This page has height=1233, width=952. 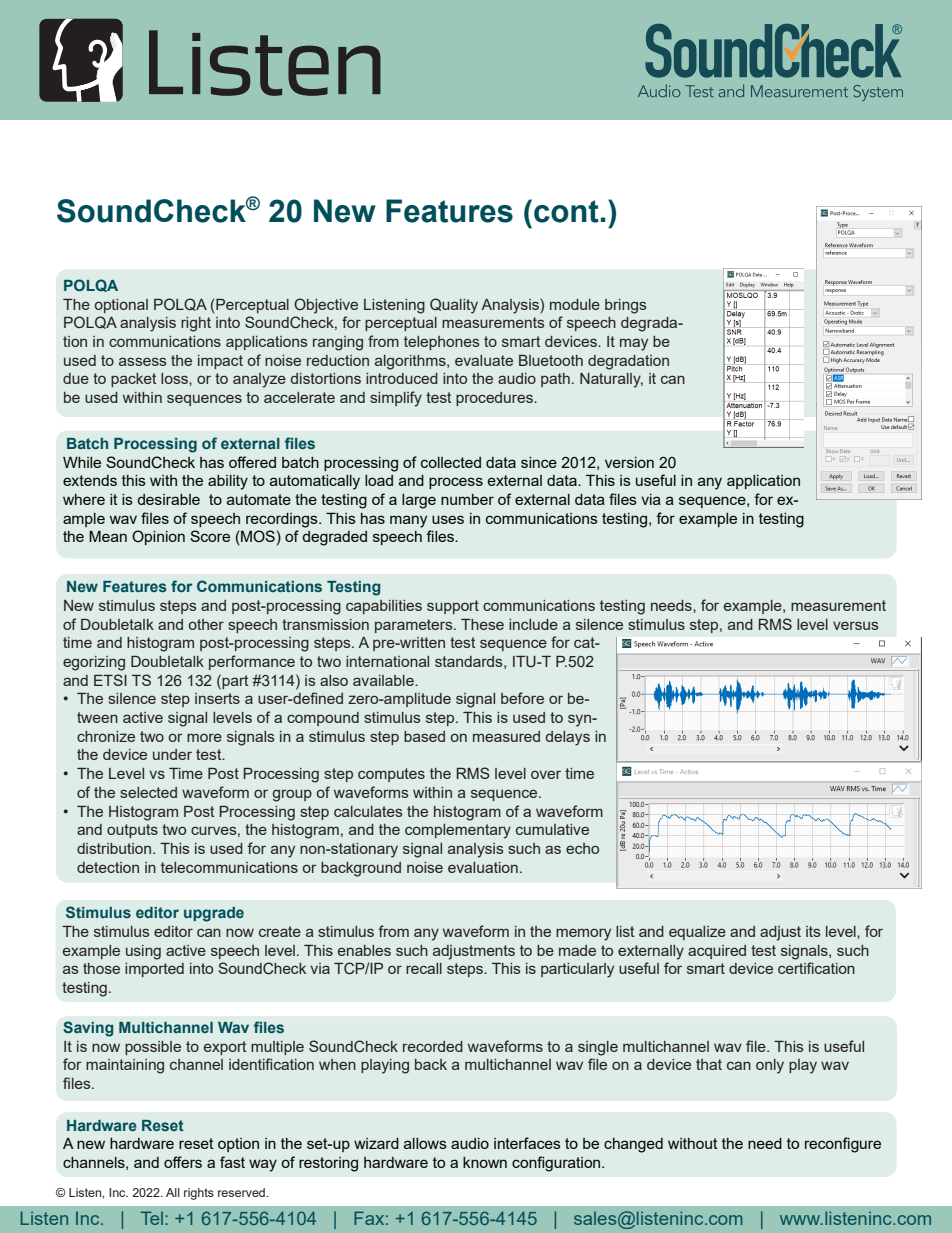 I want to click on offers, so click(x=183, y=1162).
